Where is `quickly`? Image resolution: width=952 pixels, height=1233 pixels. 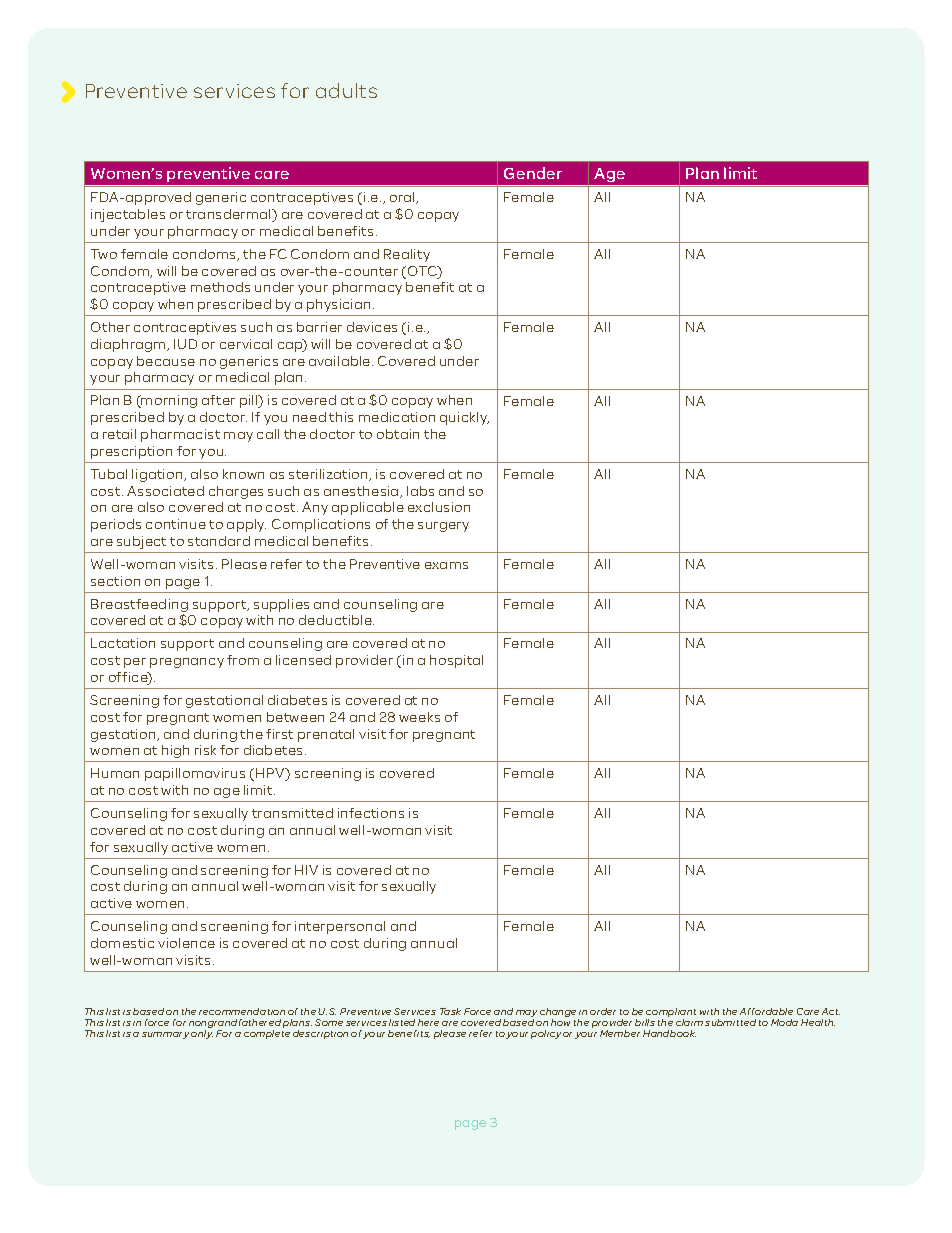 quickly is located at coordinates (464, 418).
